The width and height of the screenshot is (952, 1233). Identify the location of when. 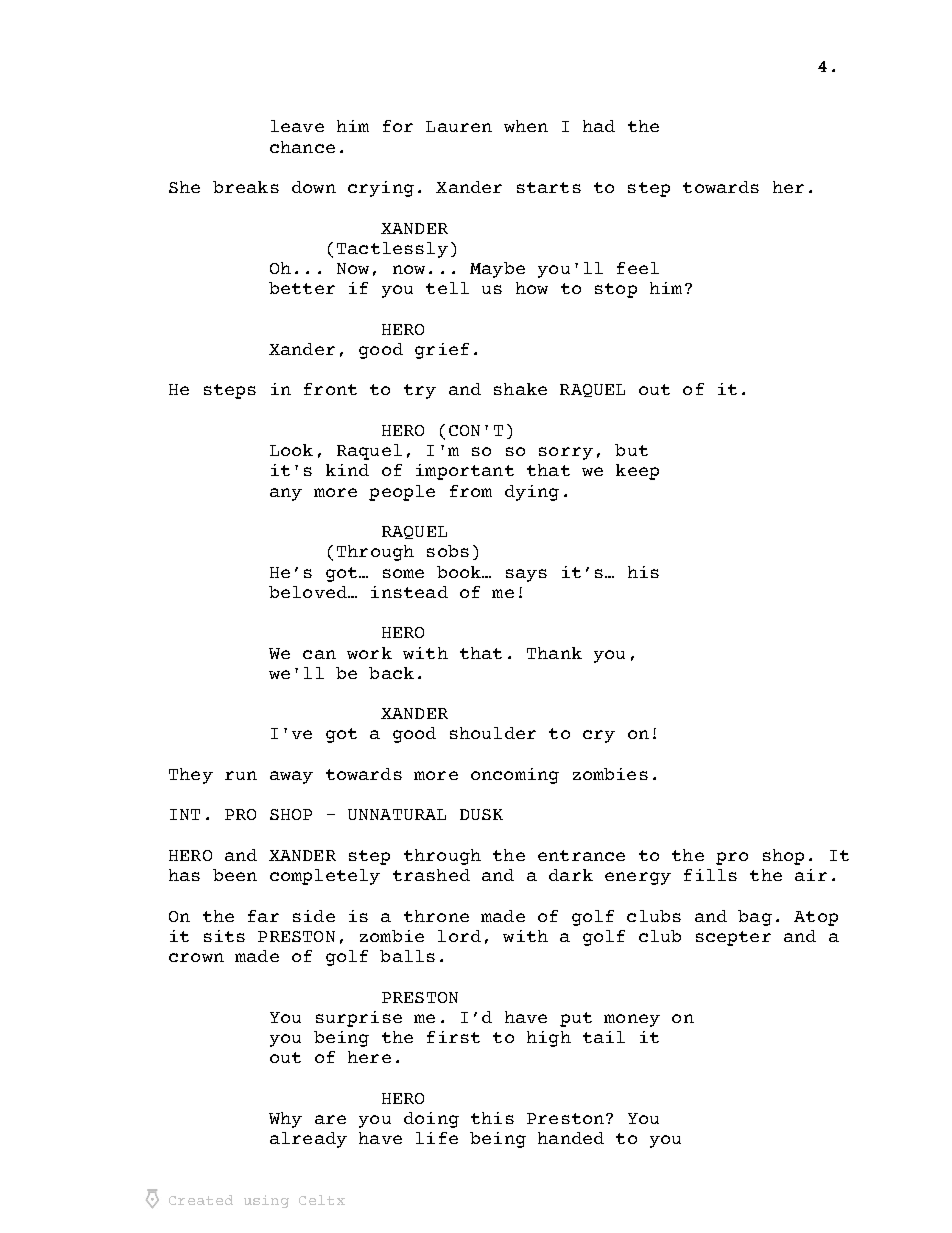
(526, 126).
